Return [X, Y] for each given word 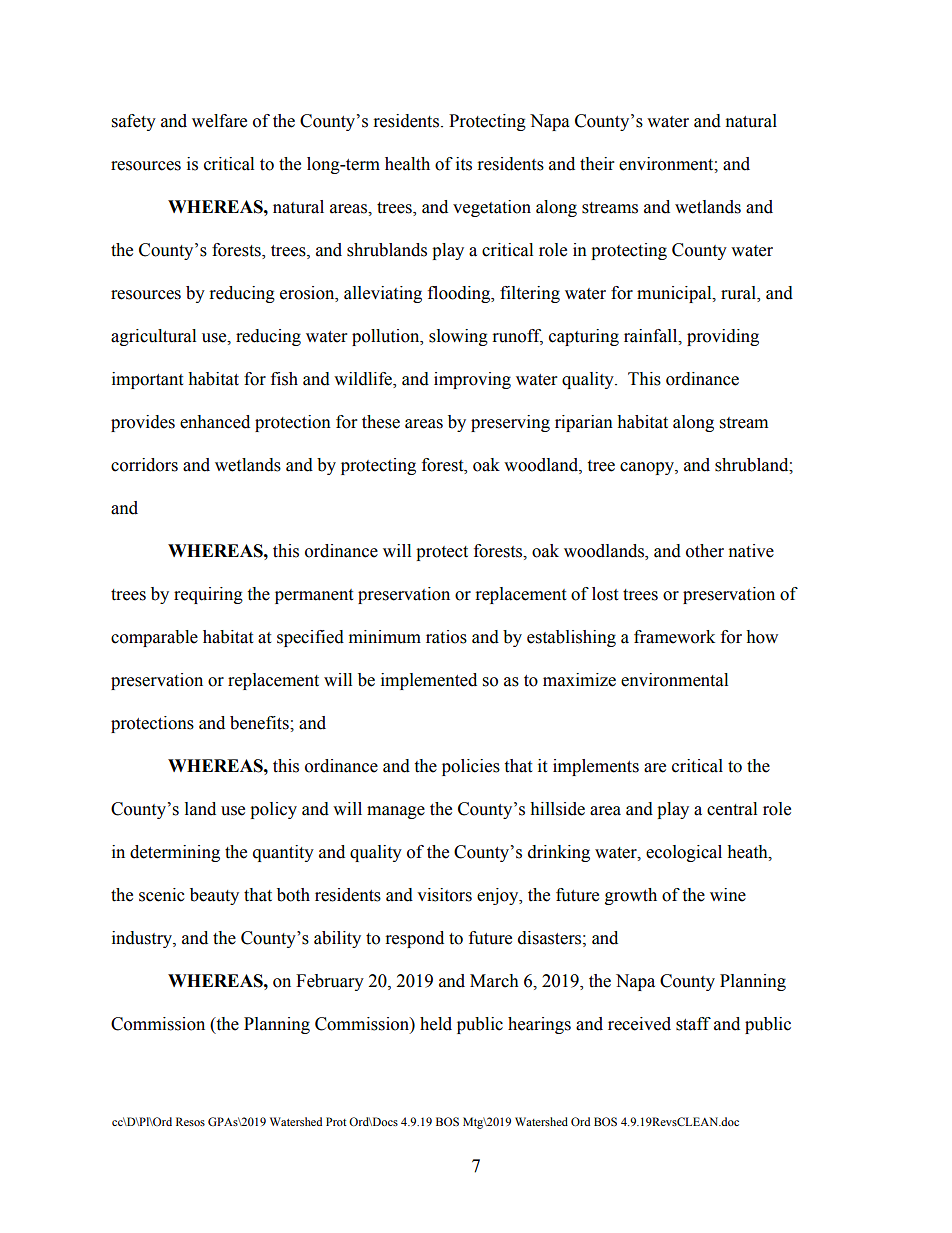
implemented [429, 681]
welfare [219, 121]
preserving [510, 423]
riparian [584, 423]
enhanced [215, 422]
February [330, 982]
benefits [260, 723]
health [407, 164]
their [597, 164]
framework [674, 637]
